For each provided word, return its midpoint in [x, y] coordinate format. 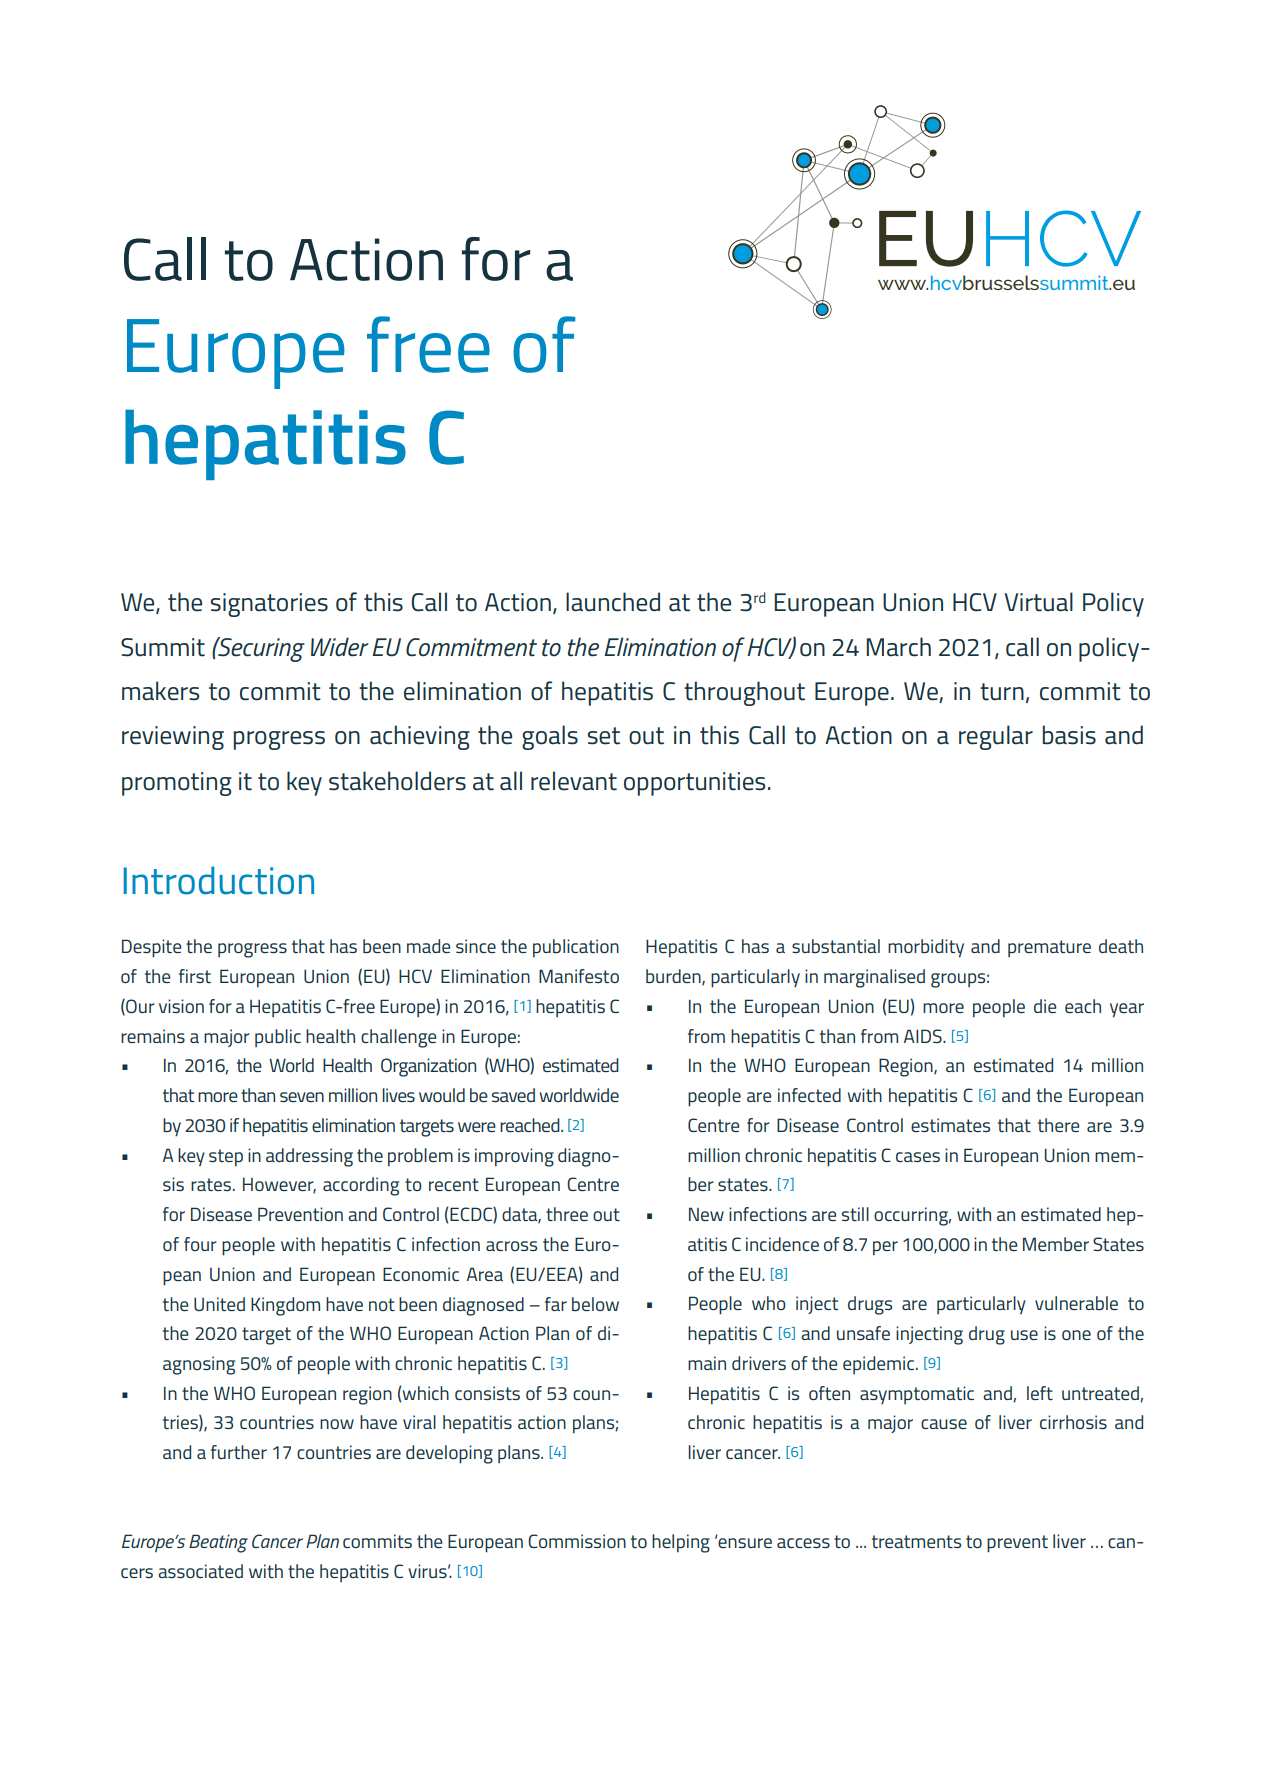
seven [302, 1097]
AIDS [924, 1036]
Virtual [1039, 602]
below [595, 1304]
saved [513, 1095]
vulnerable [1076, 1303]
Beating [218, 1543]
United [219, 1304]
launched [613, 602]
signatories [269, 605]
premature [1049, 948]
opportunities [694, 784]
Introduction [219, 880]
